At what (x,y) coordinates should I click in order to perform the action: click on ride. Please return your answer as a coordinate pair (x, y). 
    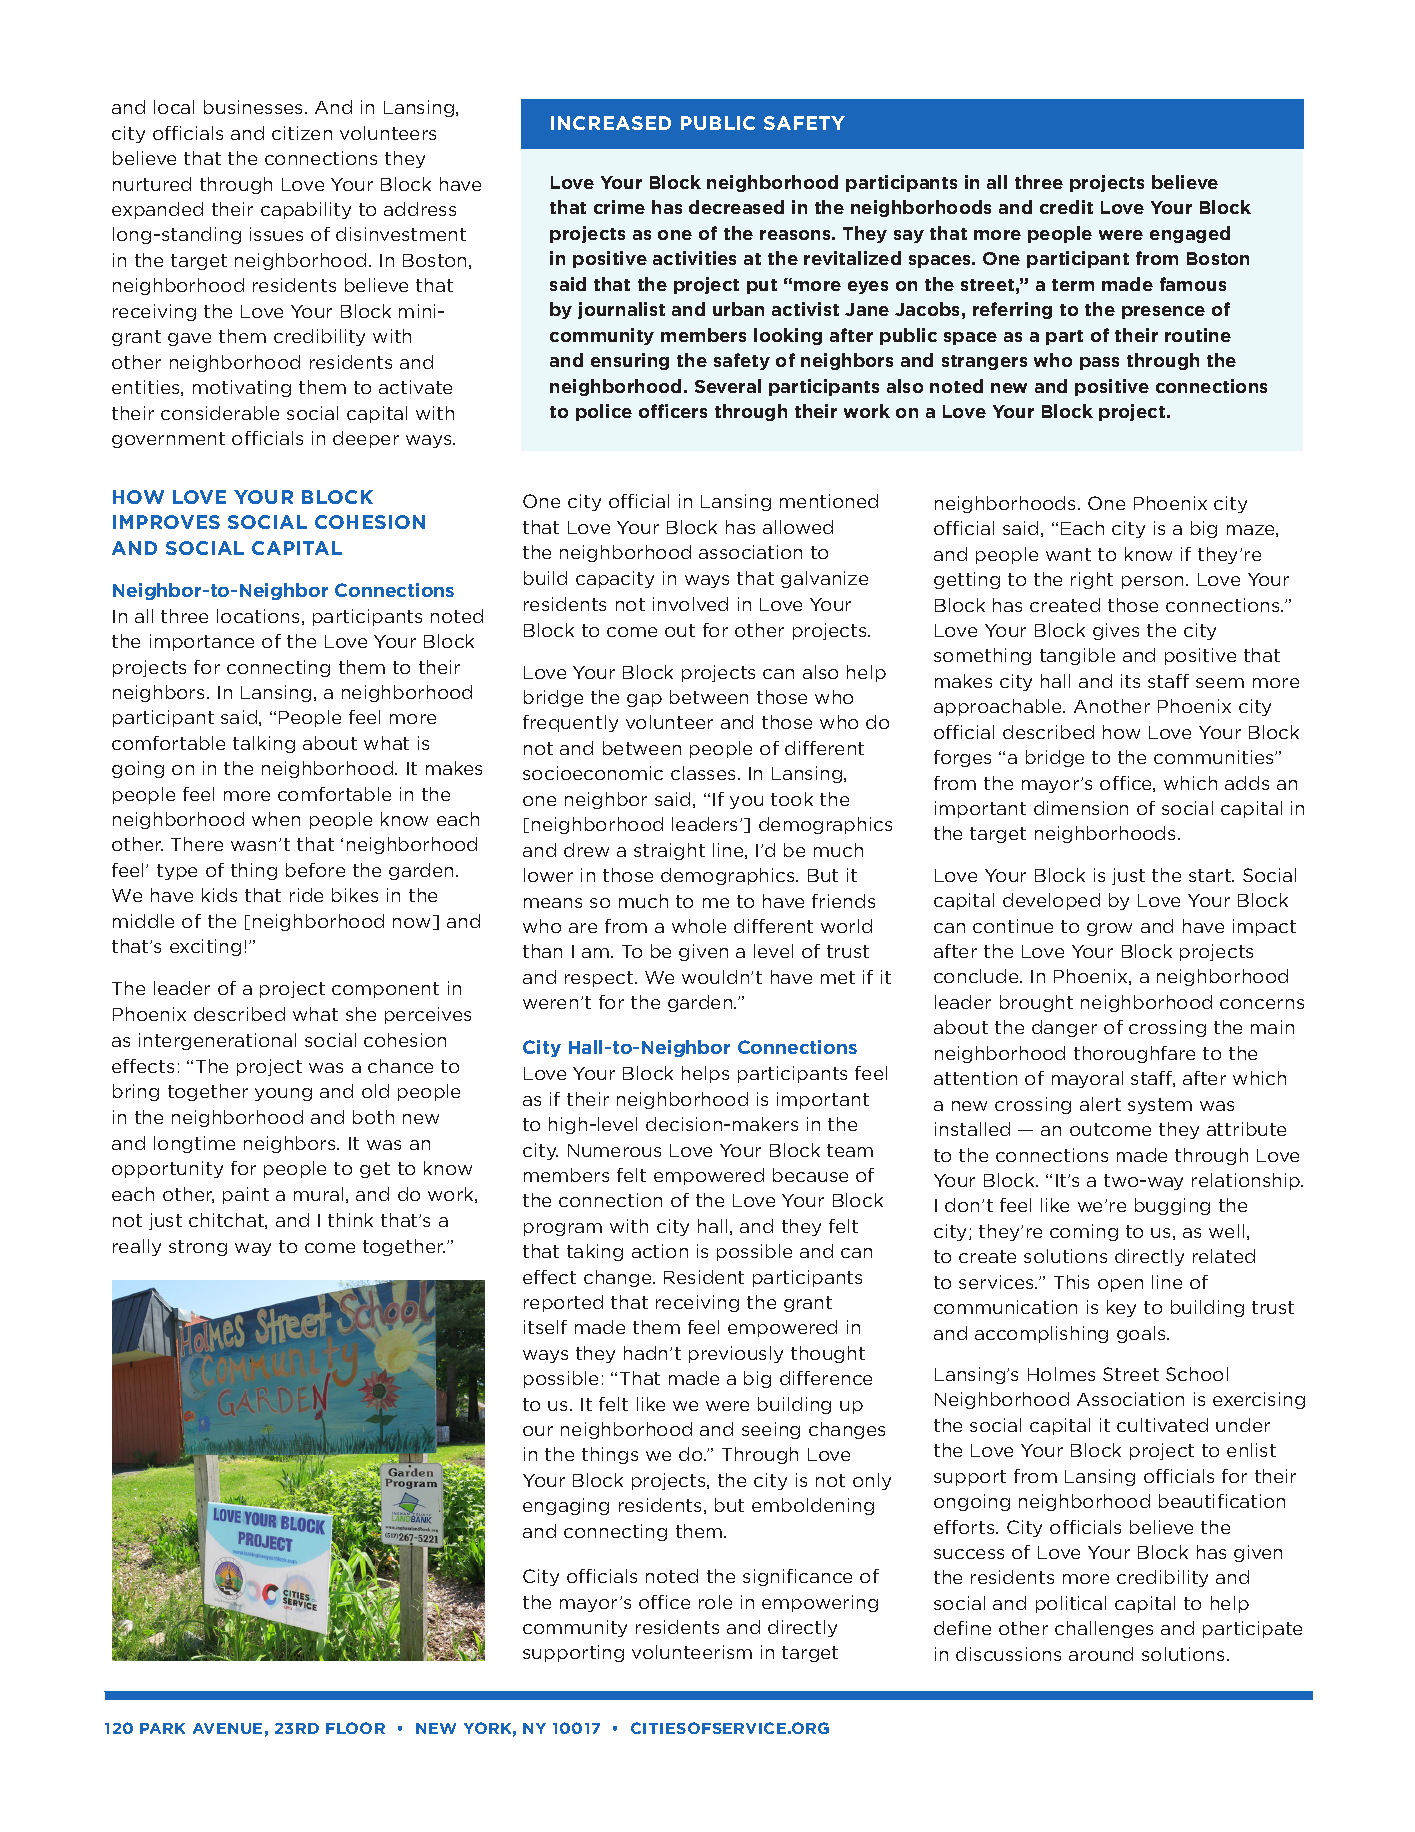
    Looking at the image, I should click on (306, 895).
